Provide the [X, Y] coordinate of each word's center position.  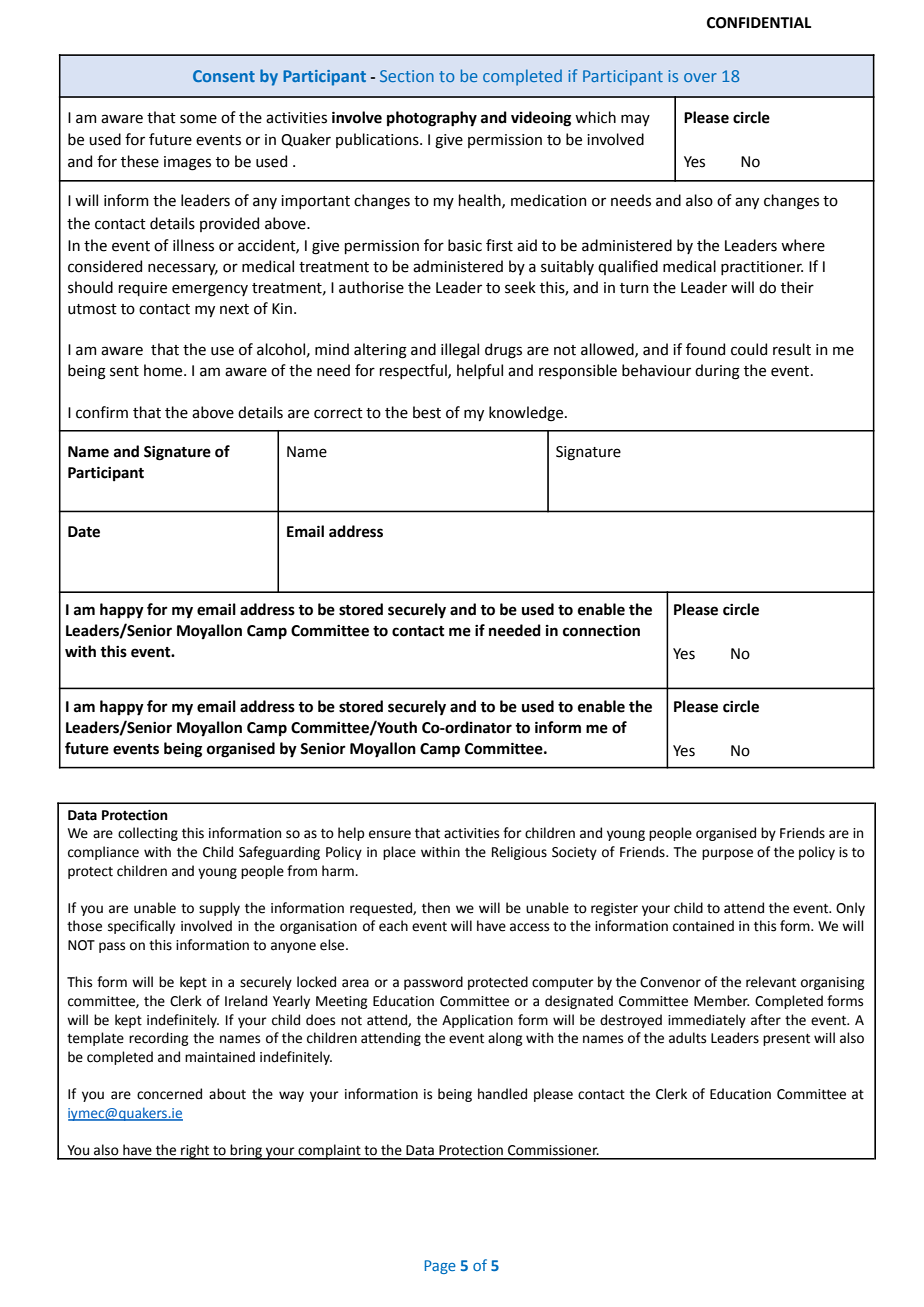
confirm [102, 412]
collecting [148, 834]
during [717, 372]
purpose [727, 854]
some [198, 119]
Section [407, 76]
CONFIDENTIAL [759, 23]
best [427, 412]
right [195, 1152]
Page [440, 1267]
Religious [519, 853]
